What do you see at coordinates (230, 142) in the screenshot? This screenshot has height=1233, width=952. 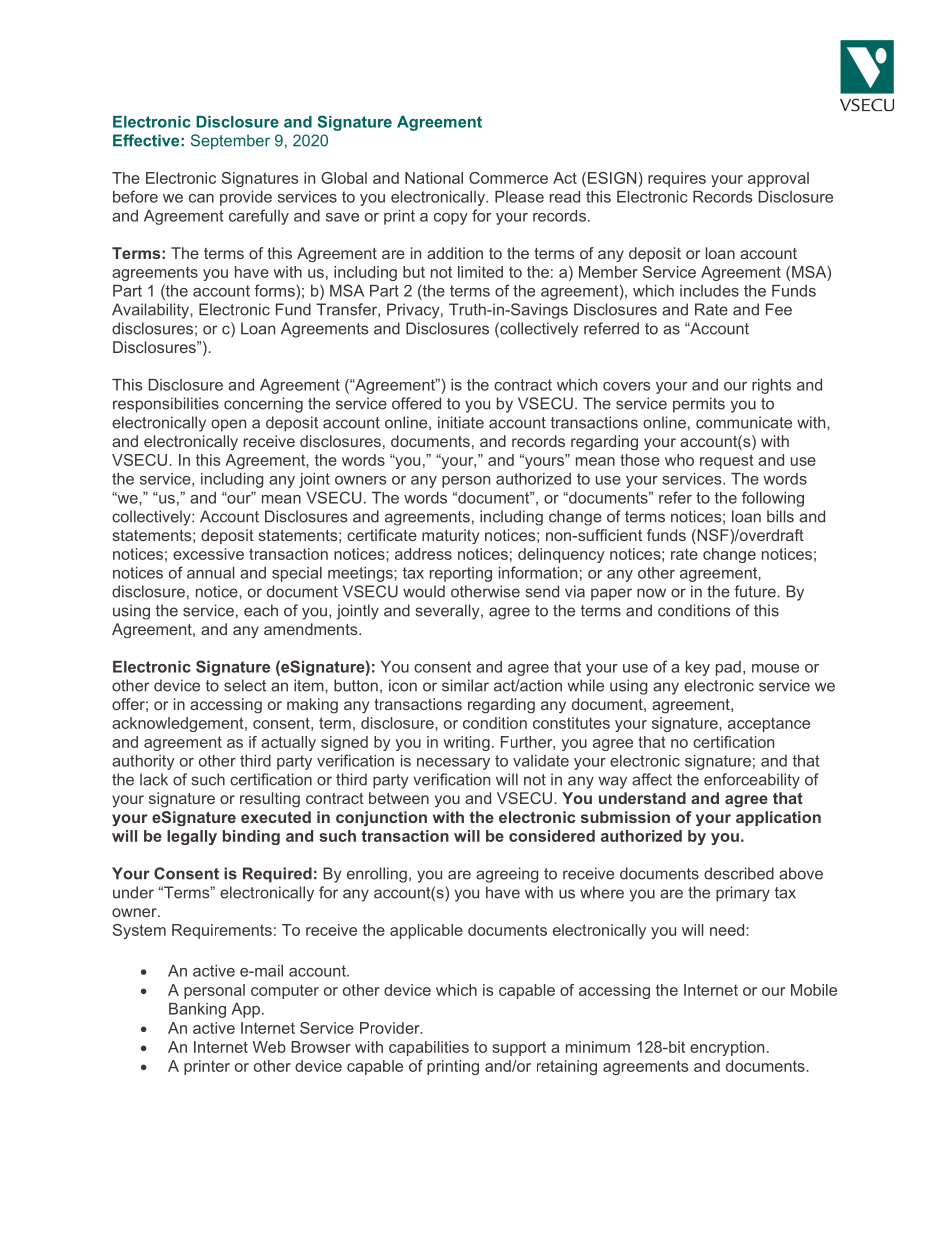 I see `September` at bounding box center [230, 142].
